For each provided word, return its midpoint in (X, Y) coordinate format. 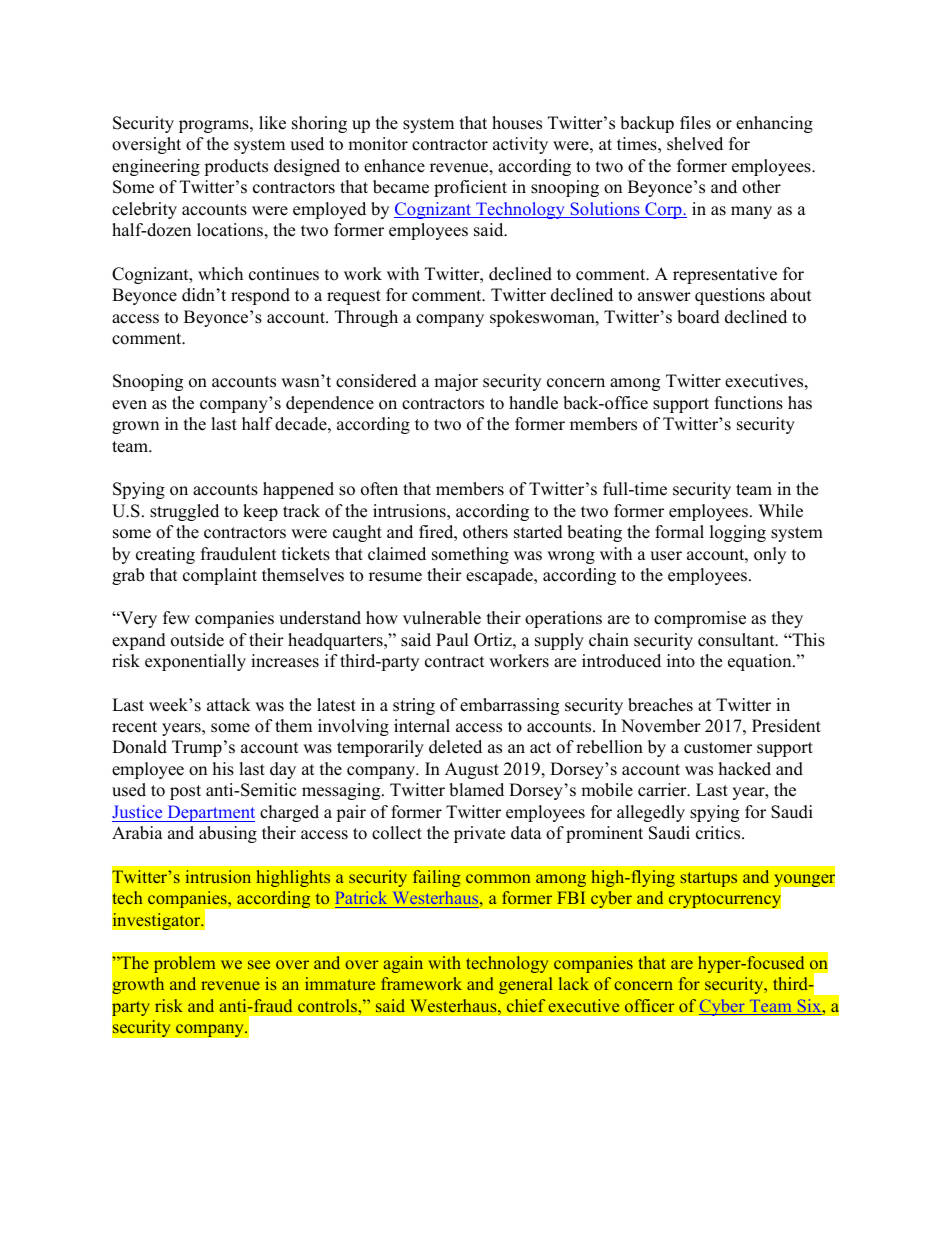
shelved (695, 144)
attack (229, 705)
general (526, 985)
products (236, 167)
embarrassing (509, 706)
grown (135, 427)
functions (749, 403)
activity (520, 145)
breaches (660, 705)
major (456, 382)
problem (184, 964)
